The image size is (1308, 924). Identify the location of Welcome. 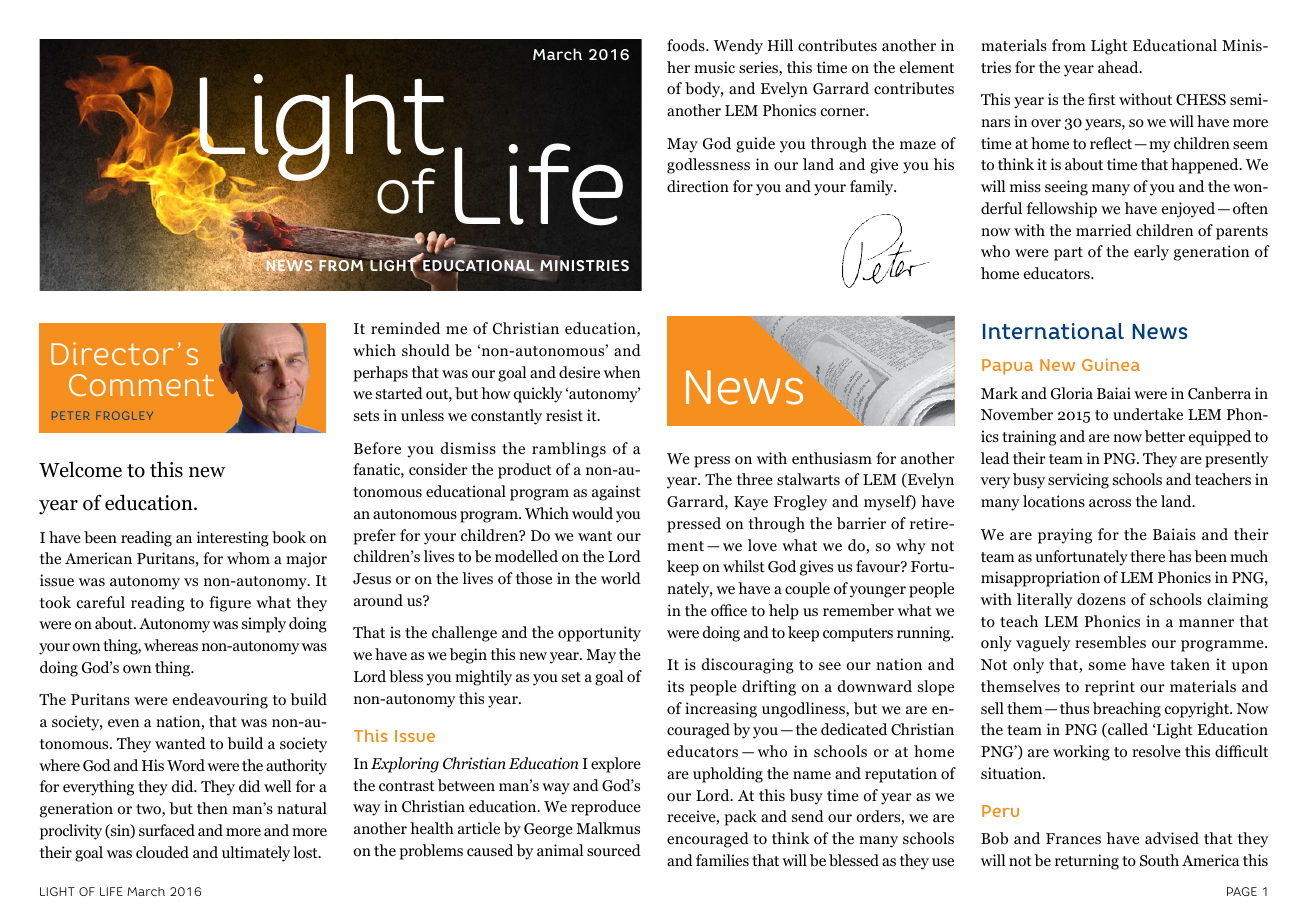
(80, 470).
